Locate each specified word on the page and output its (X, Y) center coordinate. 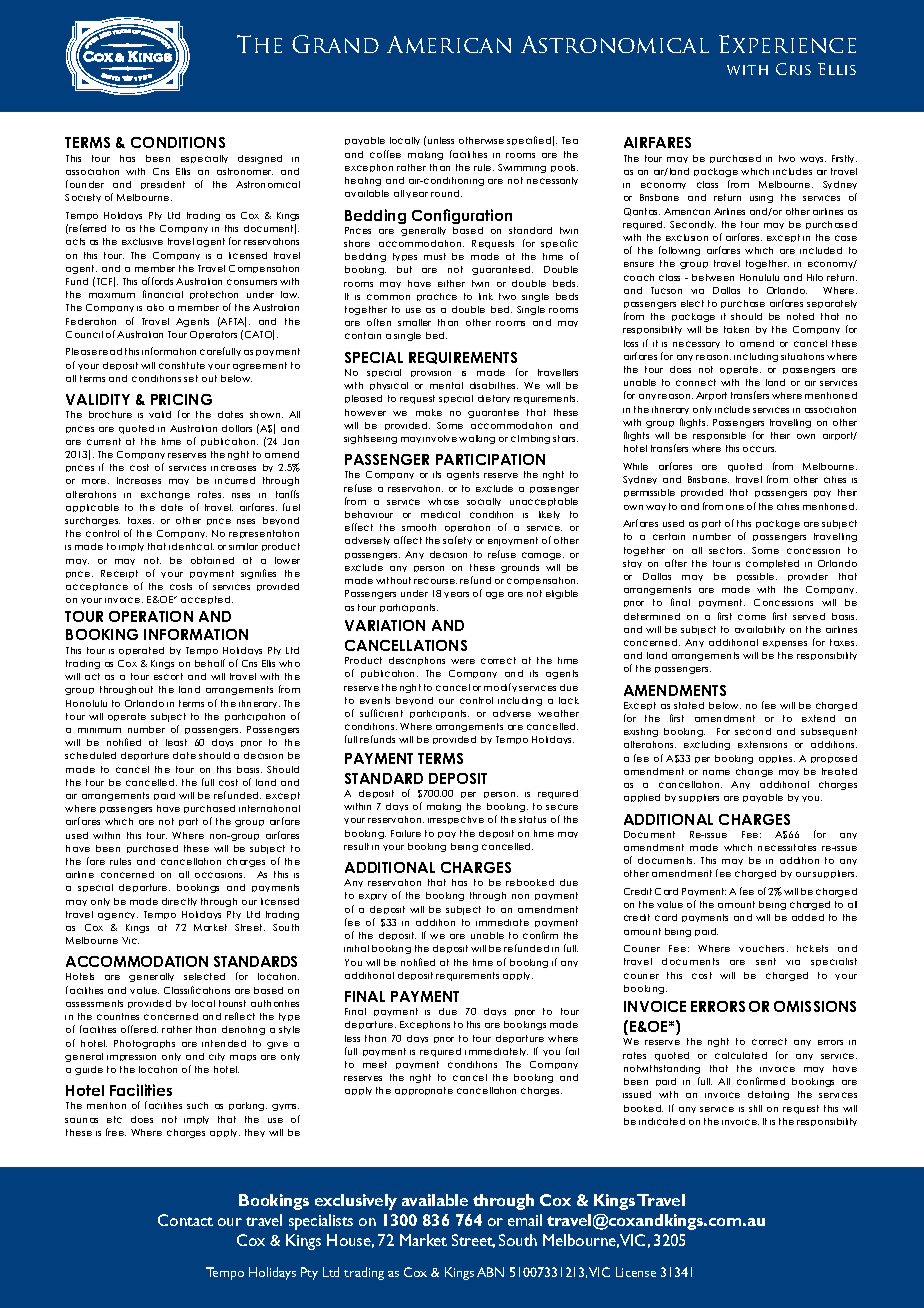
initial (356, 948)
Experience (787, 44)
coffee (385, 154)
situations (802, 356)
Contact (185, 1220)
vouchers (763, 948)
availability (760, 630)
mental (446, 385)
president (163, 185)
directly (179, 902)
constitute (182, 365)
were (463, 661)
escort (168, 676)
